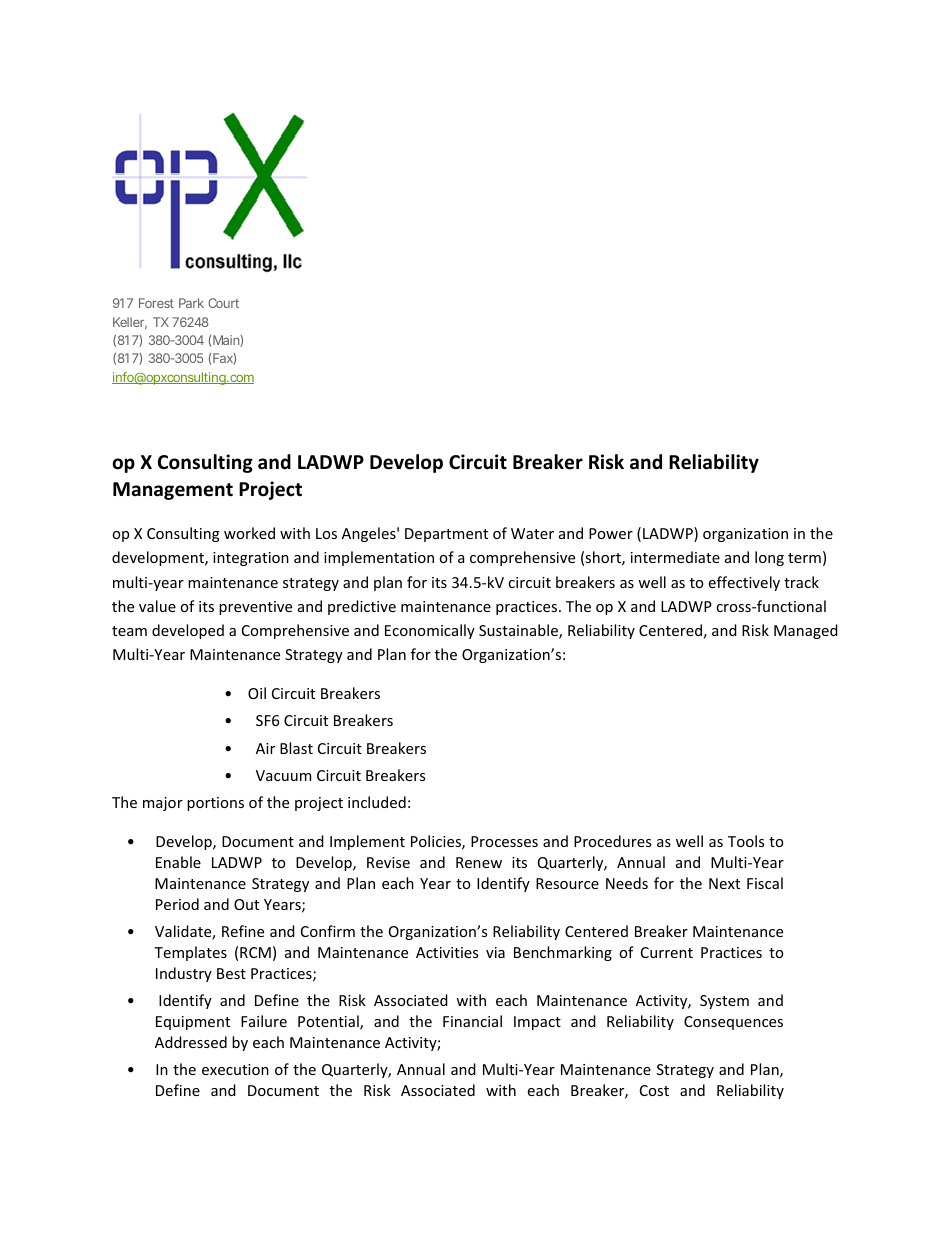 This screenshot has width=952, height=1233. I want to click on Next, so click(724, 883).
